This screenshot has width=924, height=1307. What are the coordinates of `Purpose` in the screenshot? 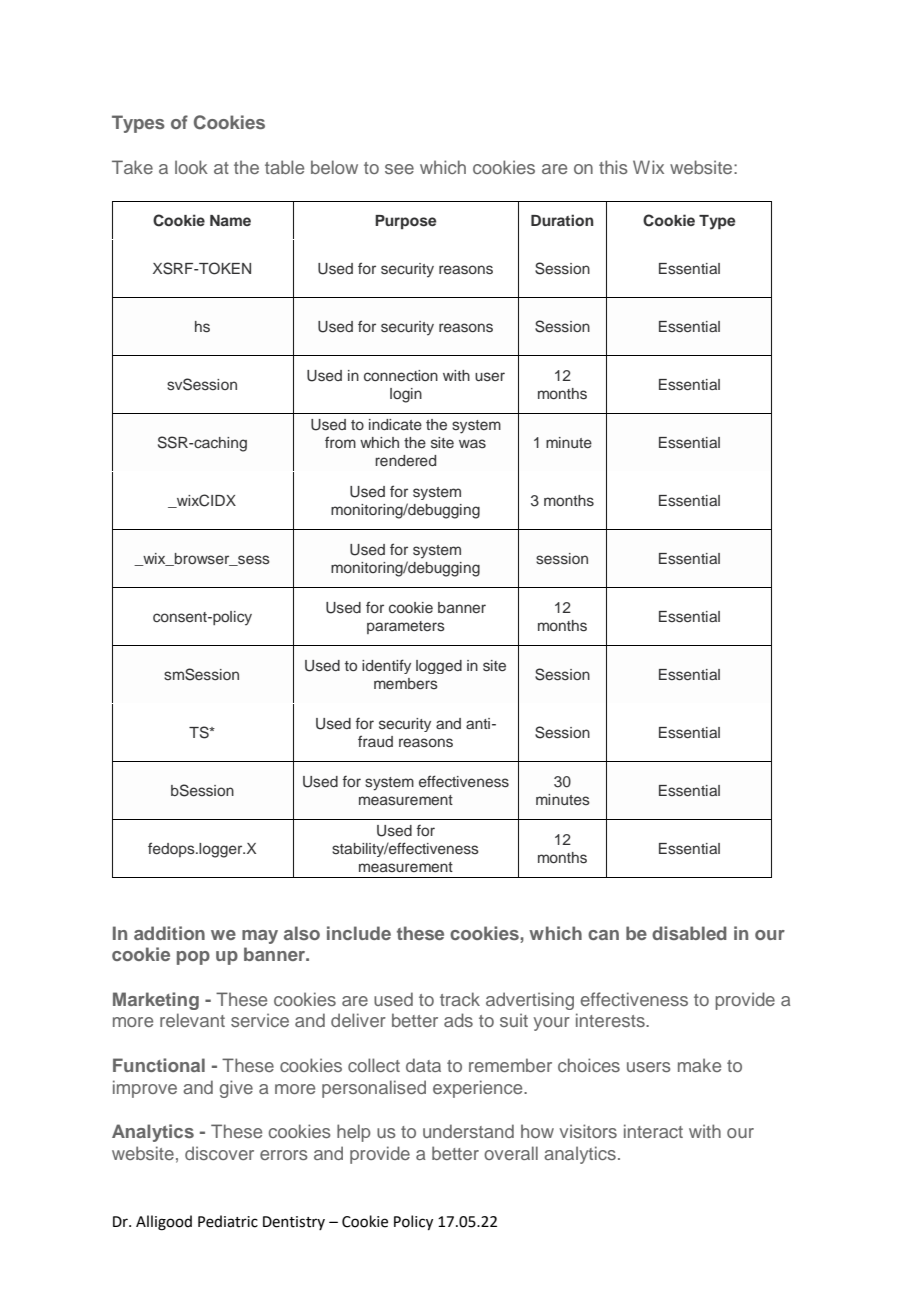 It's located at (406, 222).
